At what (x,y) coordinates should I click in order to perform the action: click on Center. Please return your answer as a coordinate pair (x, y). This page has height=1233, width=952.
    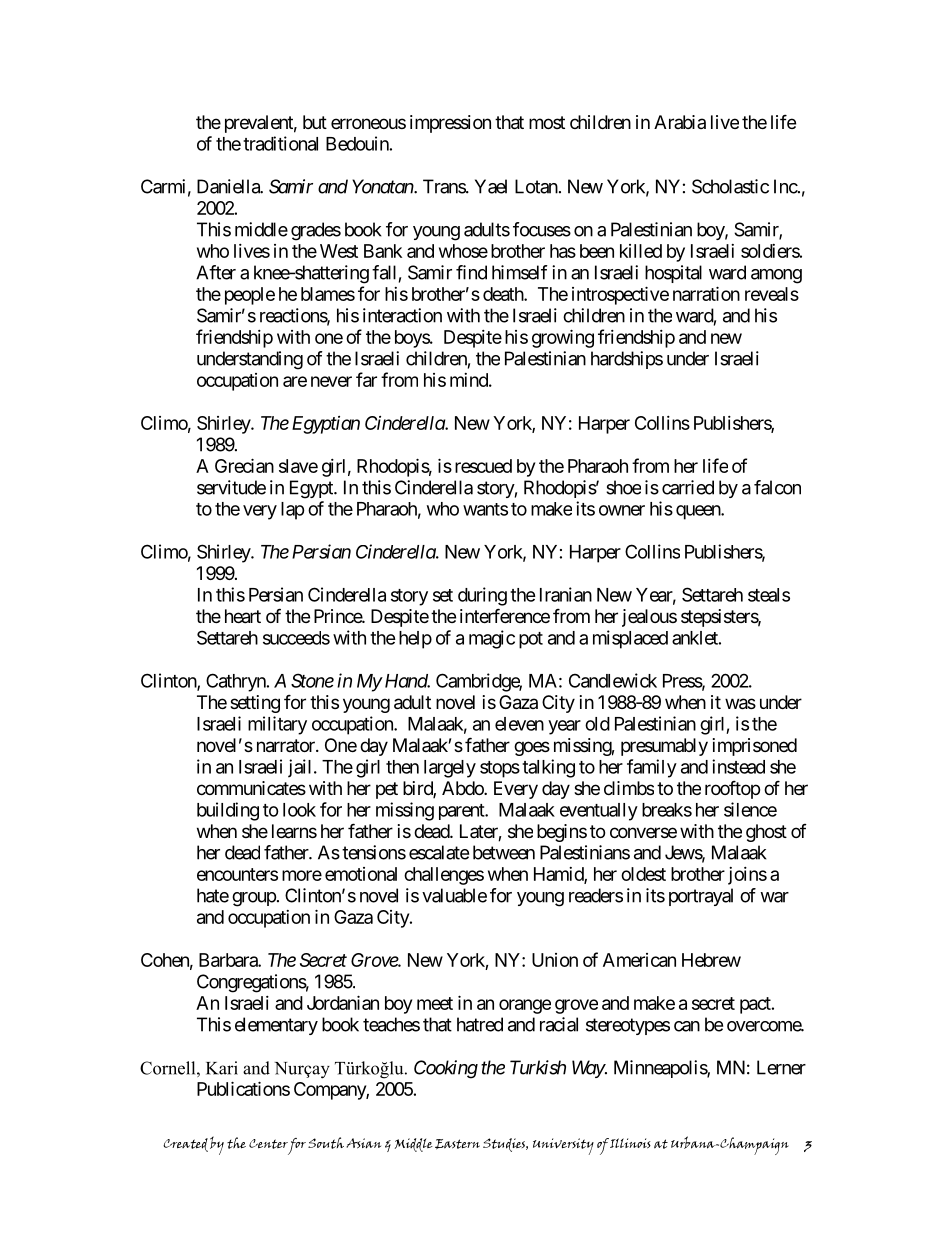
    Looking at the image, I should click on (268, 1144).
